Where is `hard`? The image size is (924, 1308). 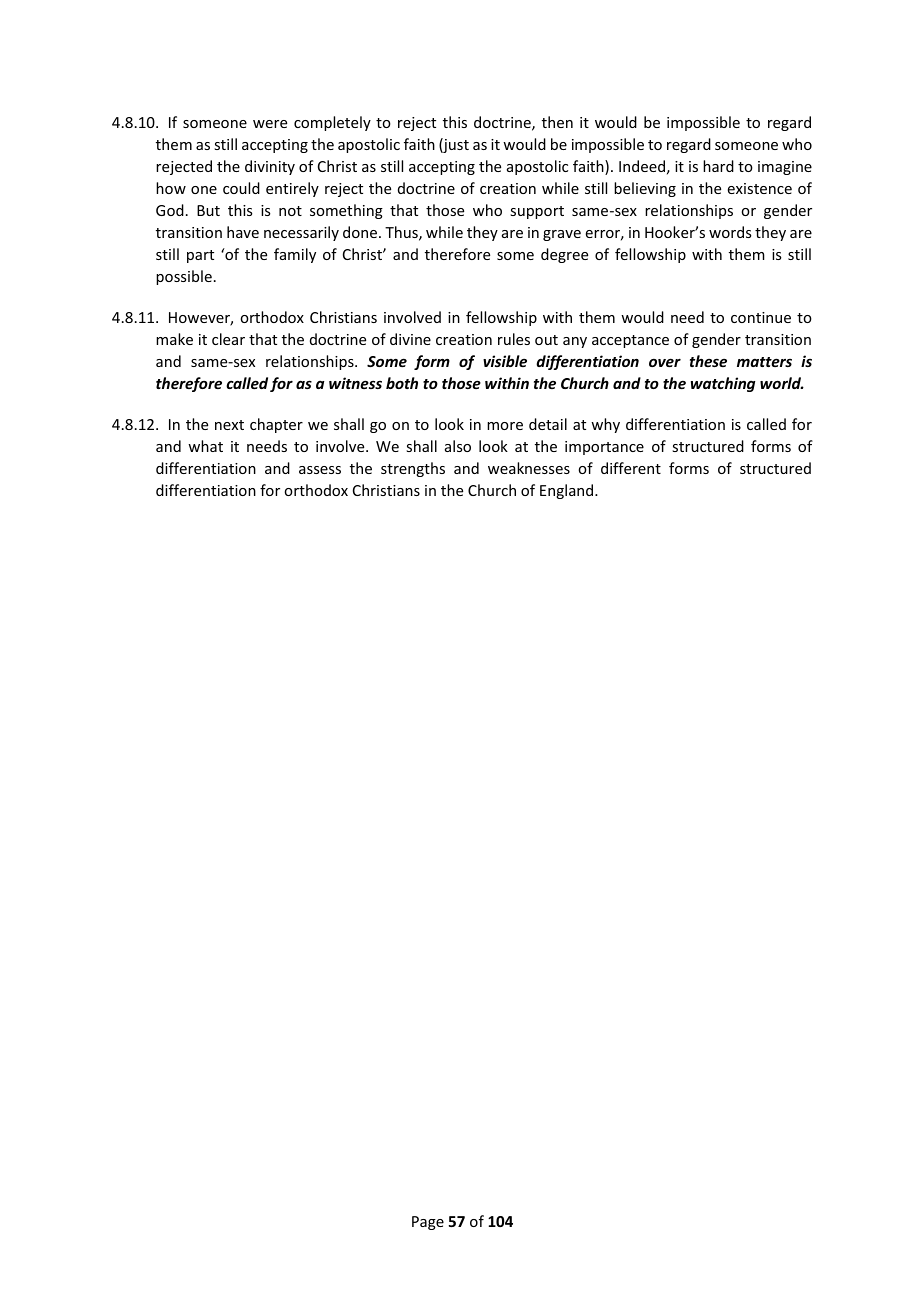 hard is located at coordinates (718, 166).
